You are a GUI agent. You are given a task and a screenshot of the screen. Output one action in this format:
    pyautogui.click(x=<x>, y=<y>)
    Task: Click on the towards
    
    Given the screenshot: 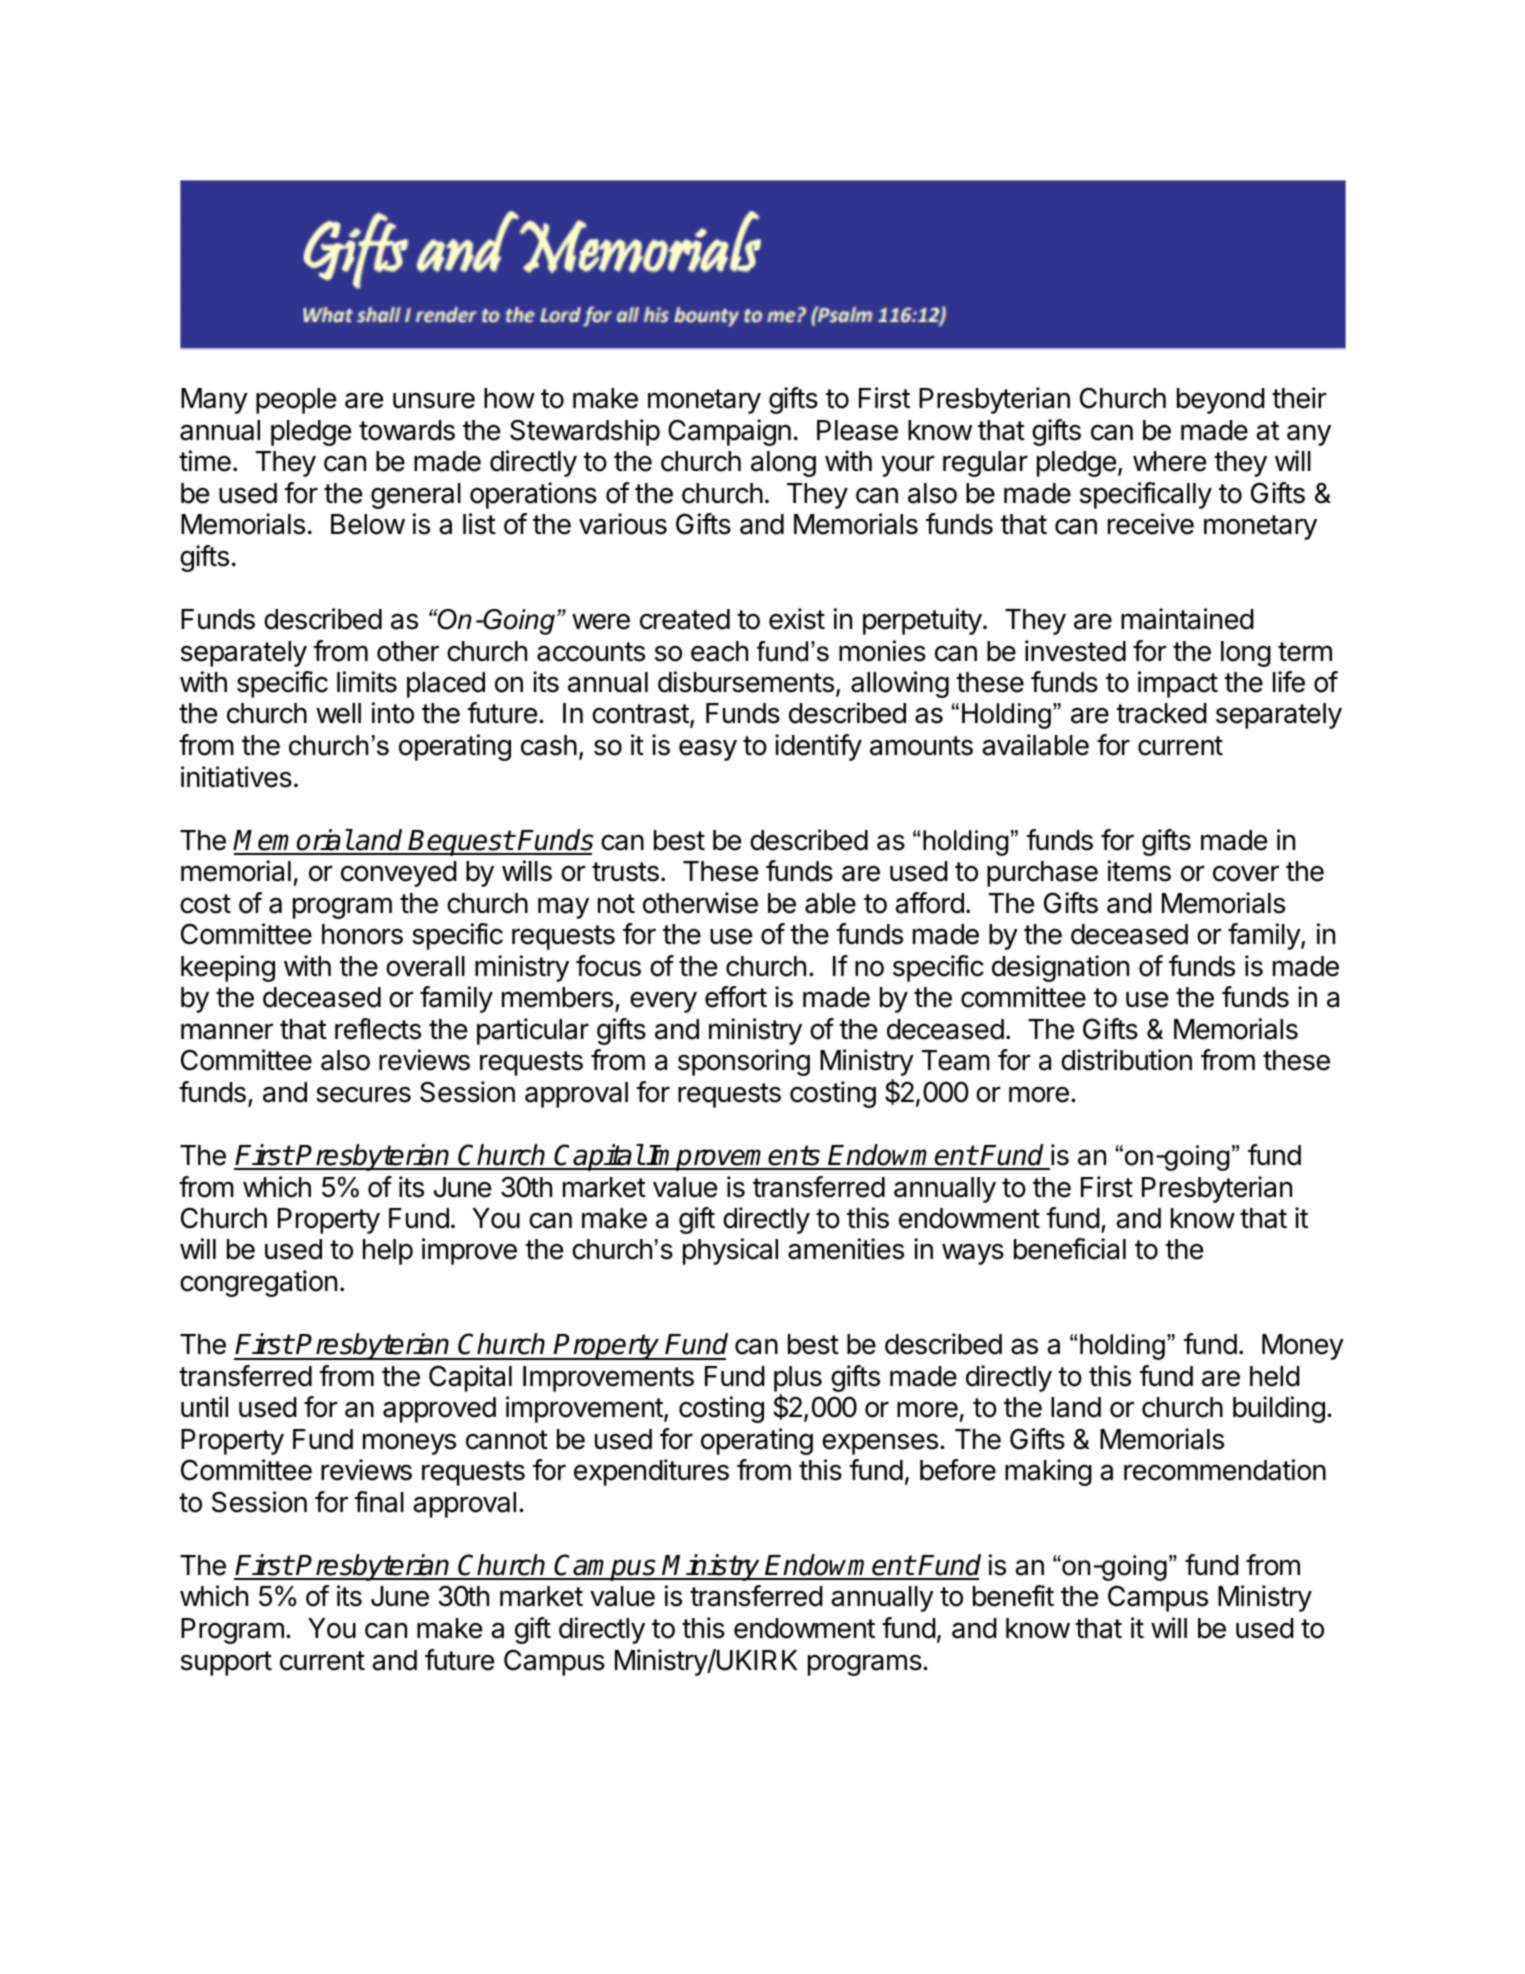 What is the action you would take?
    pyautogui.click(x=407, y=430)
